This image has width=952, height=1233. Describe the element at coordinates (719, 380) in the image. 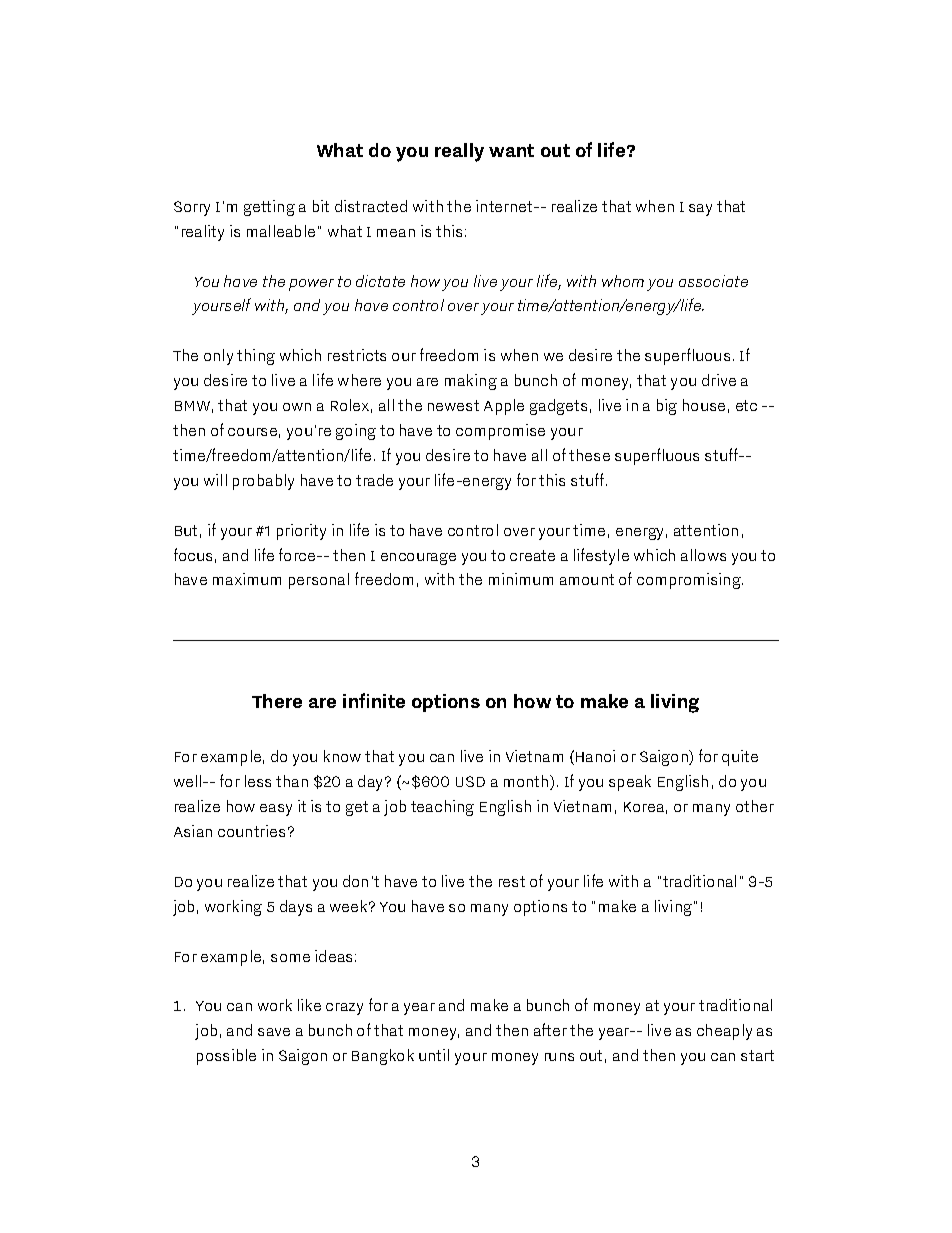

I see `drive` at that location.
